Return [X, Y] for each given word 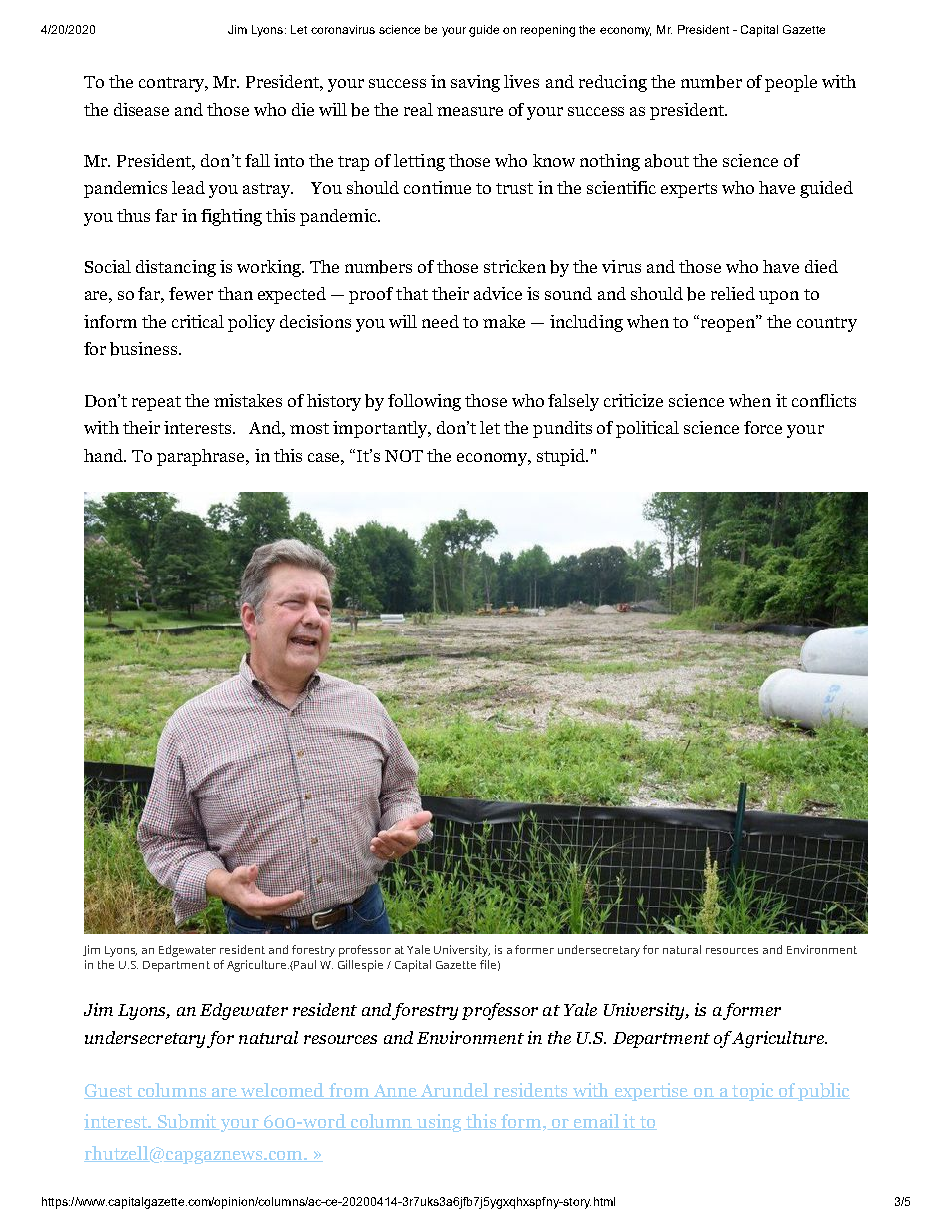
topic [753, 1092]
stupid [562, 457]
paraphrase [202, 457]
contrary [173, 84]
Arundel [454, 1091]
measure [470, 111]
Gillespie [360, 966]
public [823, 1092]
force [763, 427]
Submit [187, 1122]
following [424, 402]
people [791, 83]
